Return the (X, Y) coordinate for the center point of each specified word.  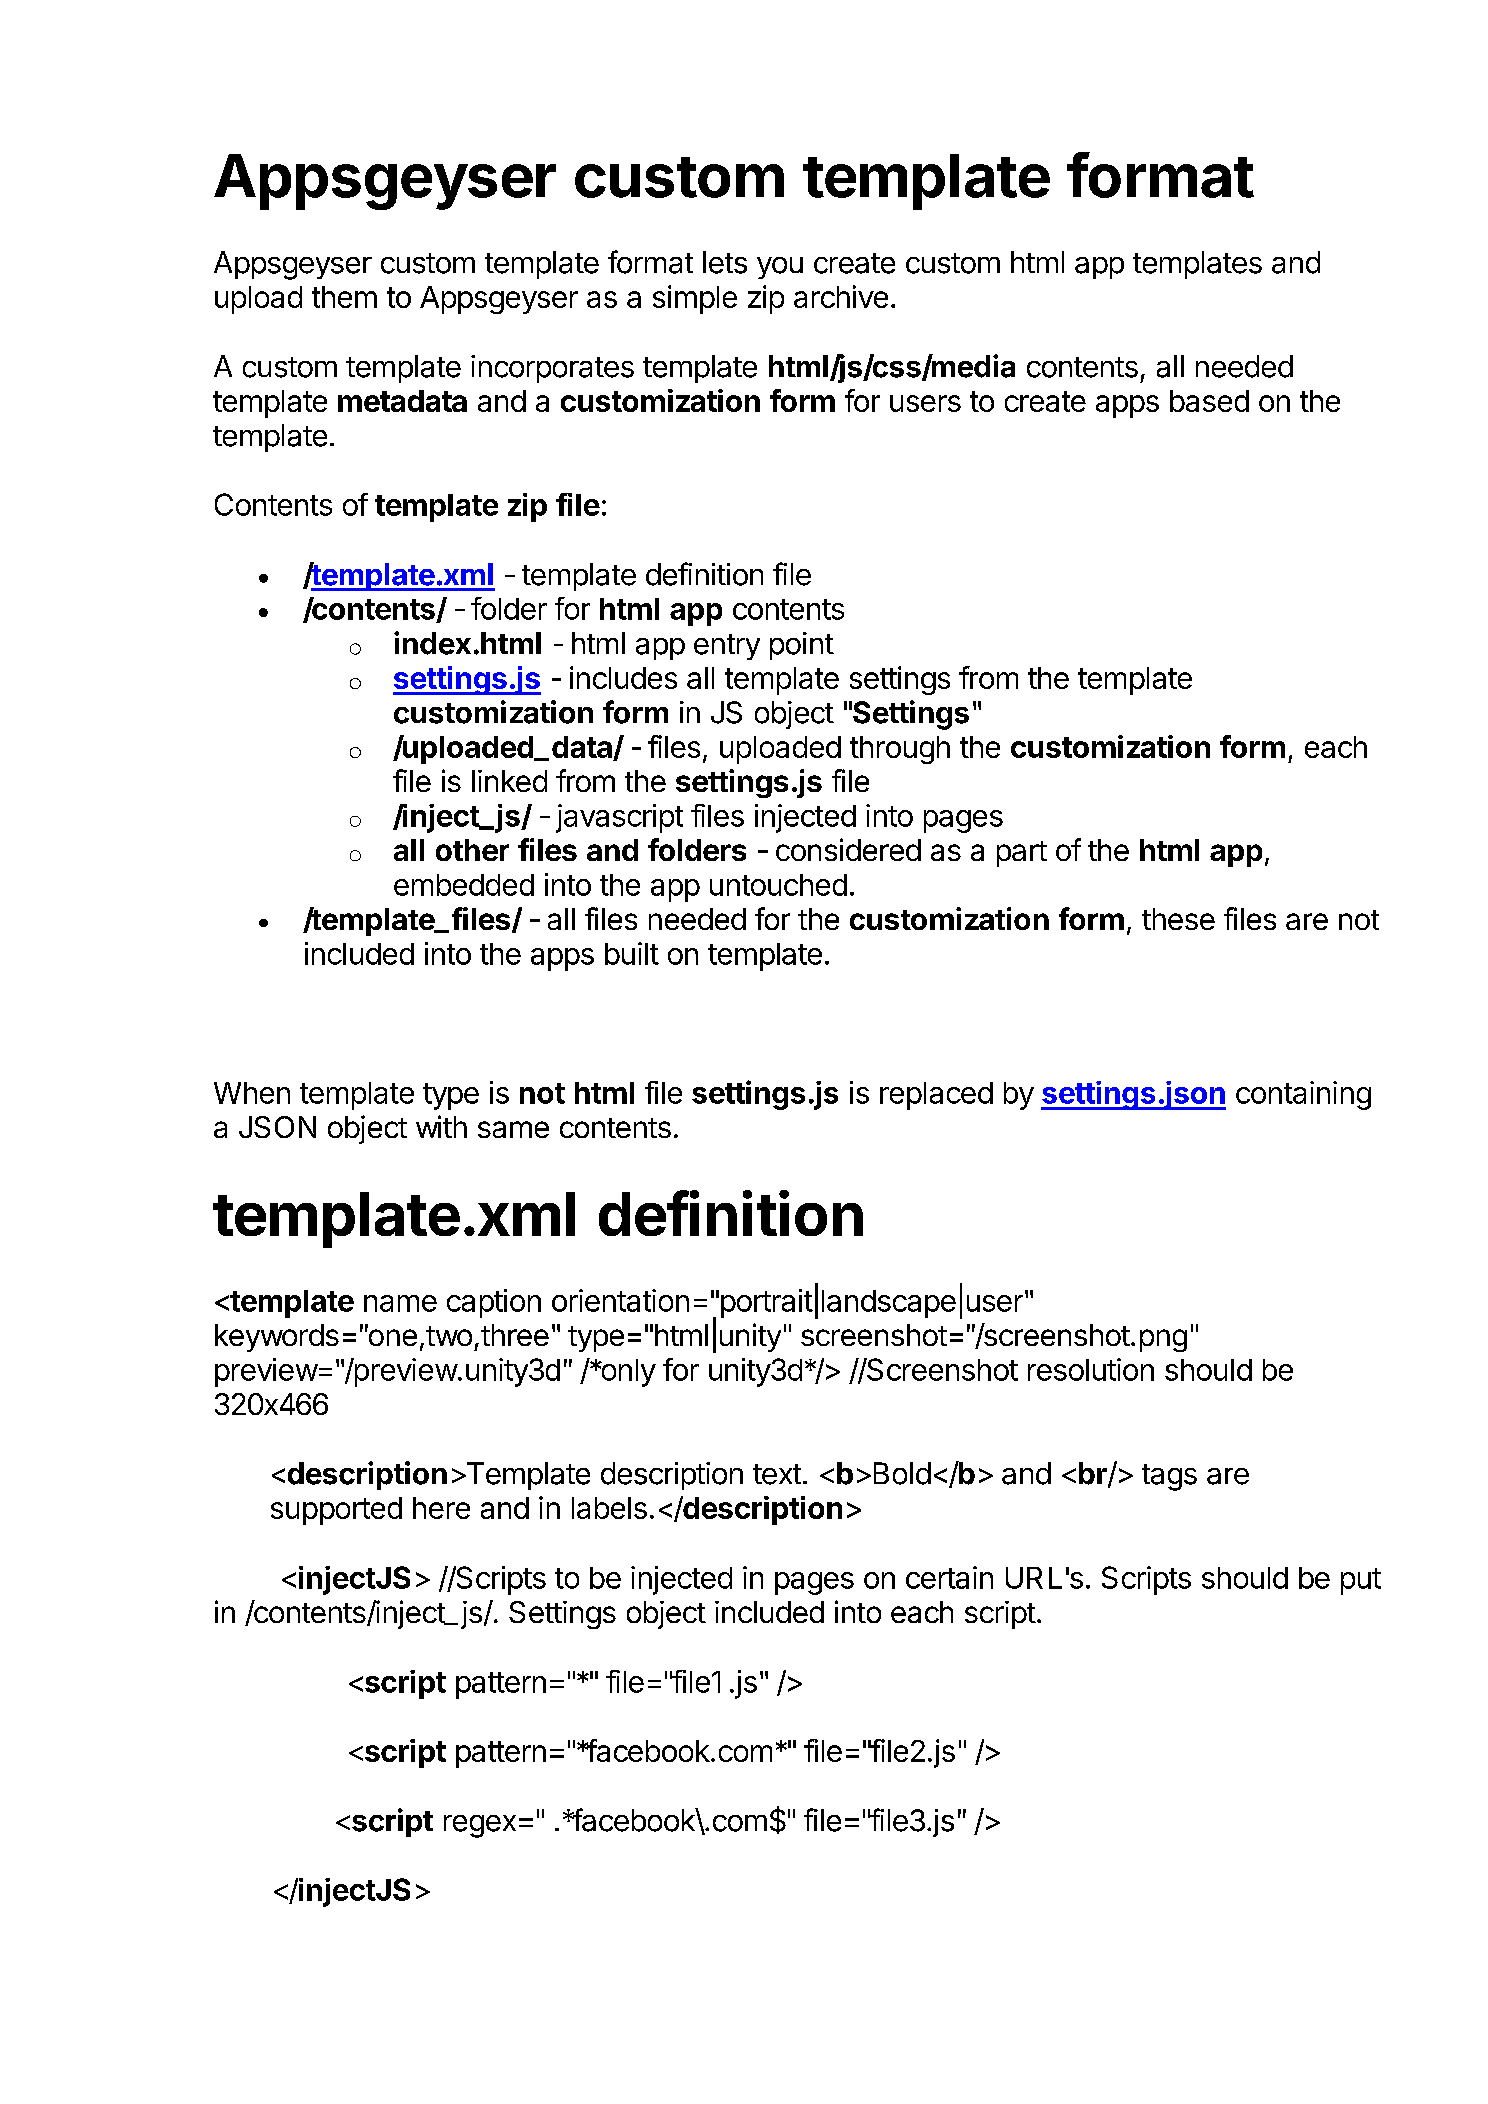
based (1209, 401)
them (344, 297)
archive (841, 296)
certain (949, 1577)
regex (480, 1826)
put (1361, 1581)
